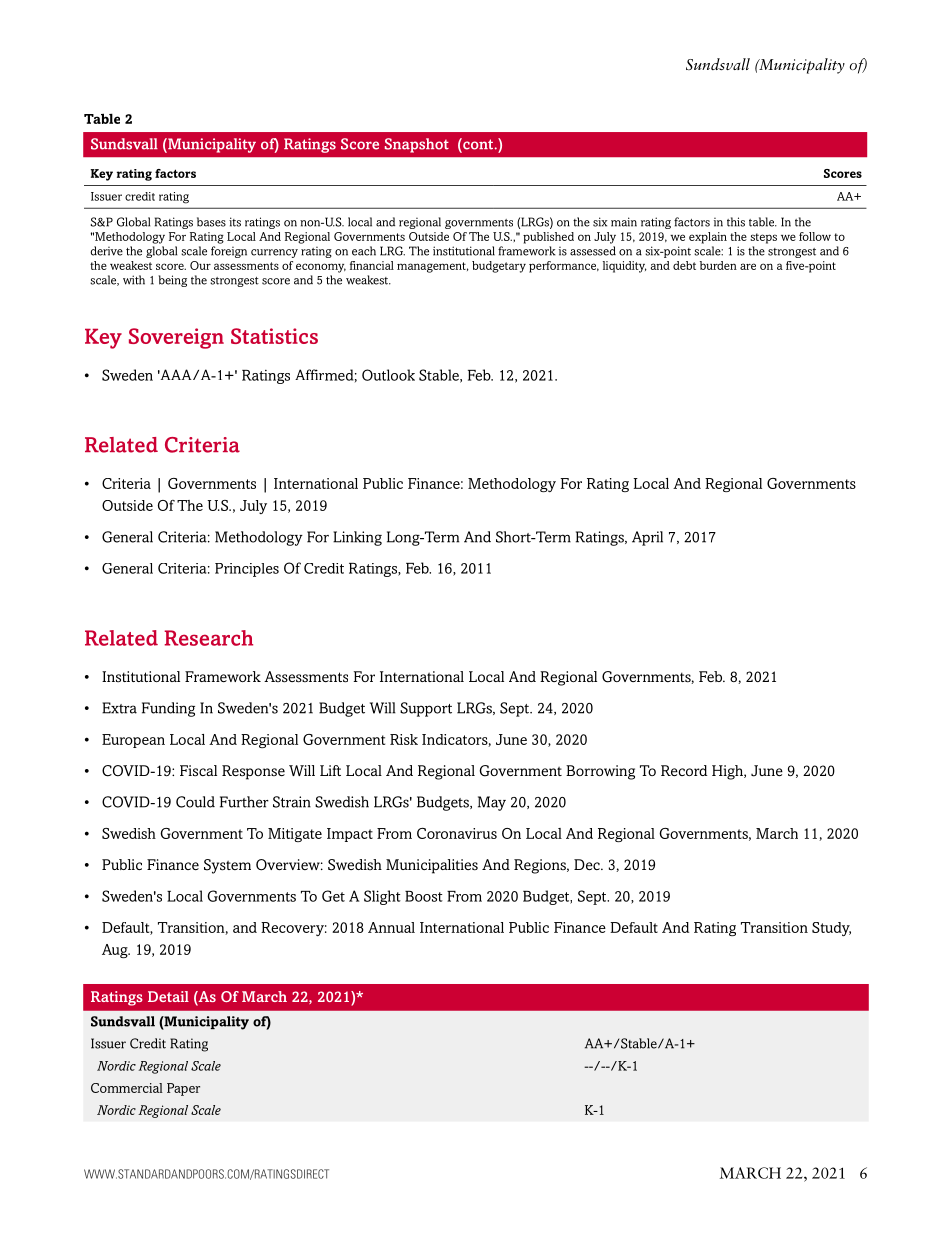  What do you see at coordinates (391, 927) in the screenshot?
I see `Annual` at bounding box center [391, 927].
